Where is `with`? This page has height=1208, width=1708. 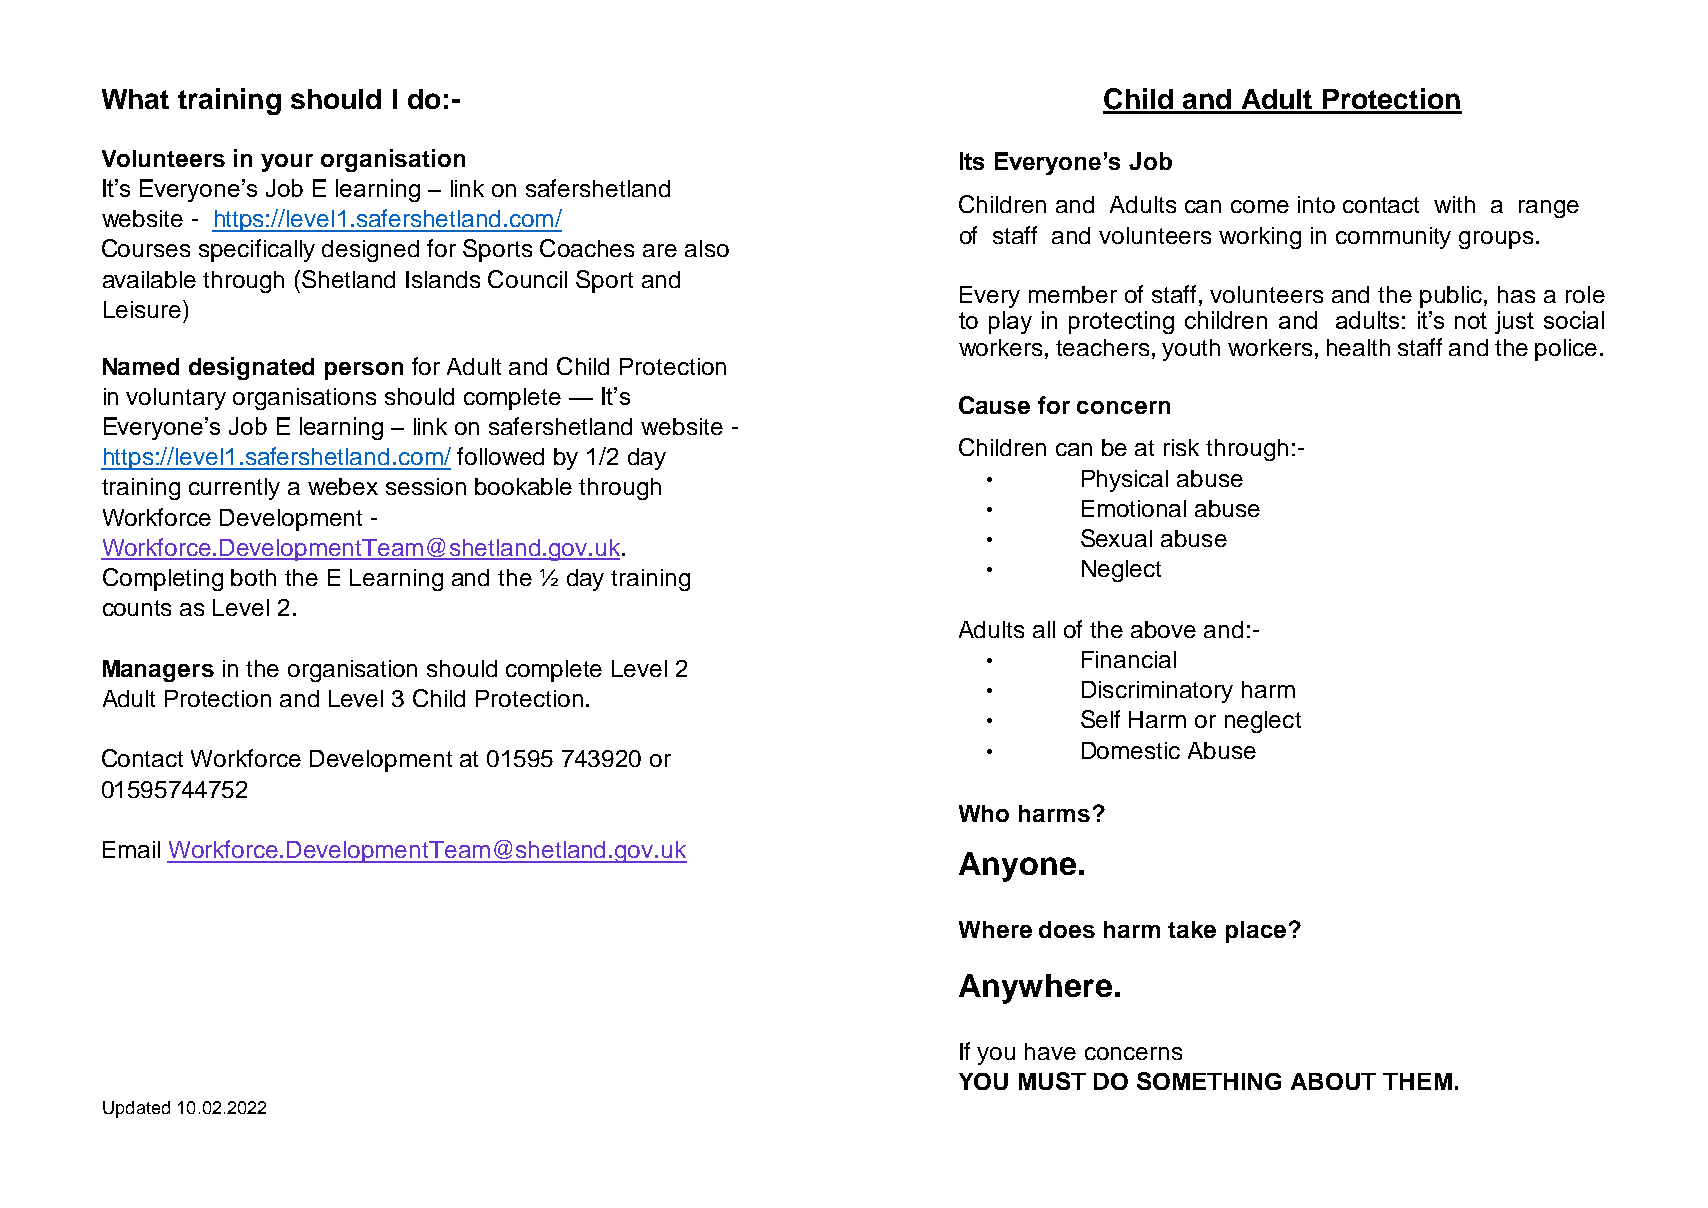 with is located at coordinates (1454, 204).
